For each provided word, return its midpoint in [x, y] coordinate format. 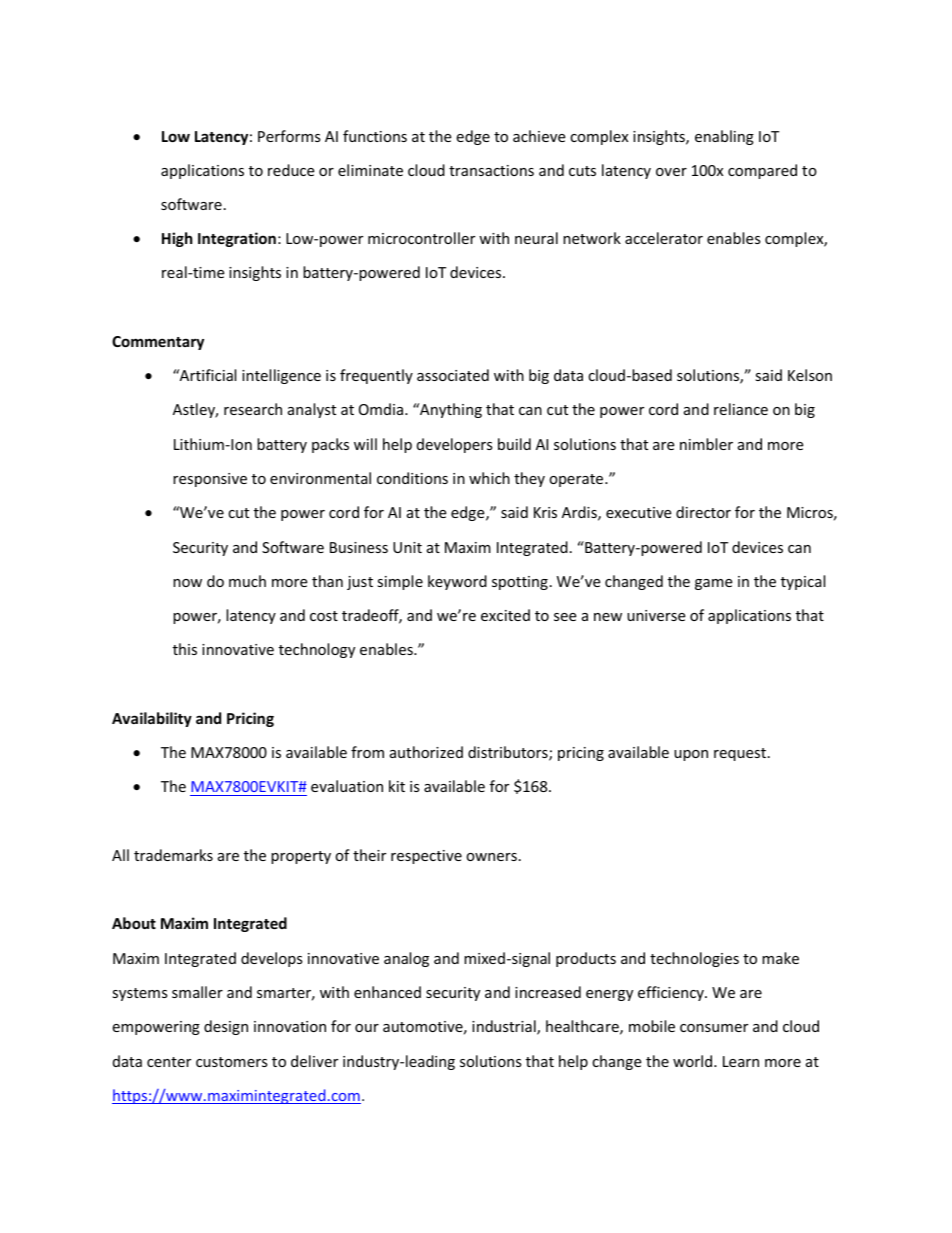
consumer [714, 1028]
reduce [291, 170]
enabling [724, 137]
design [226, 1027]
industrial [505, 1027]
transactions [491, 170]
